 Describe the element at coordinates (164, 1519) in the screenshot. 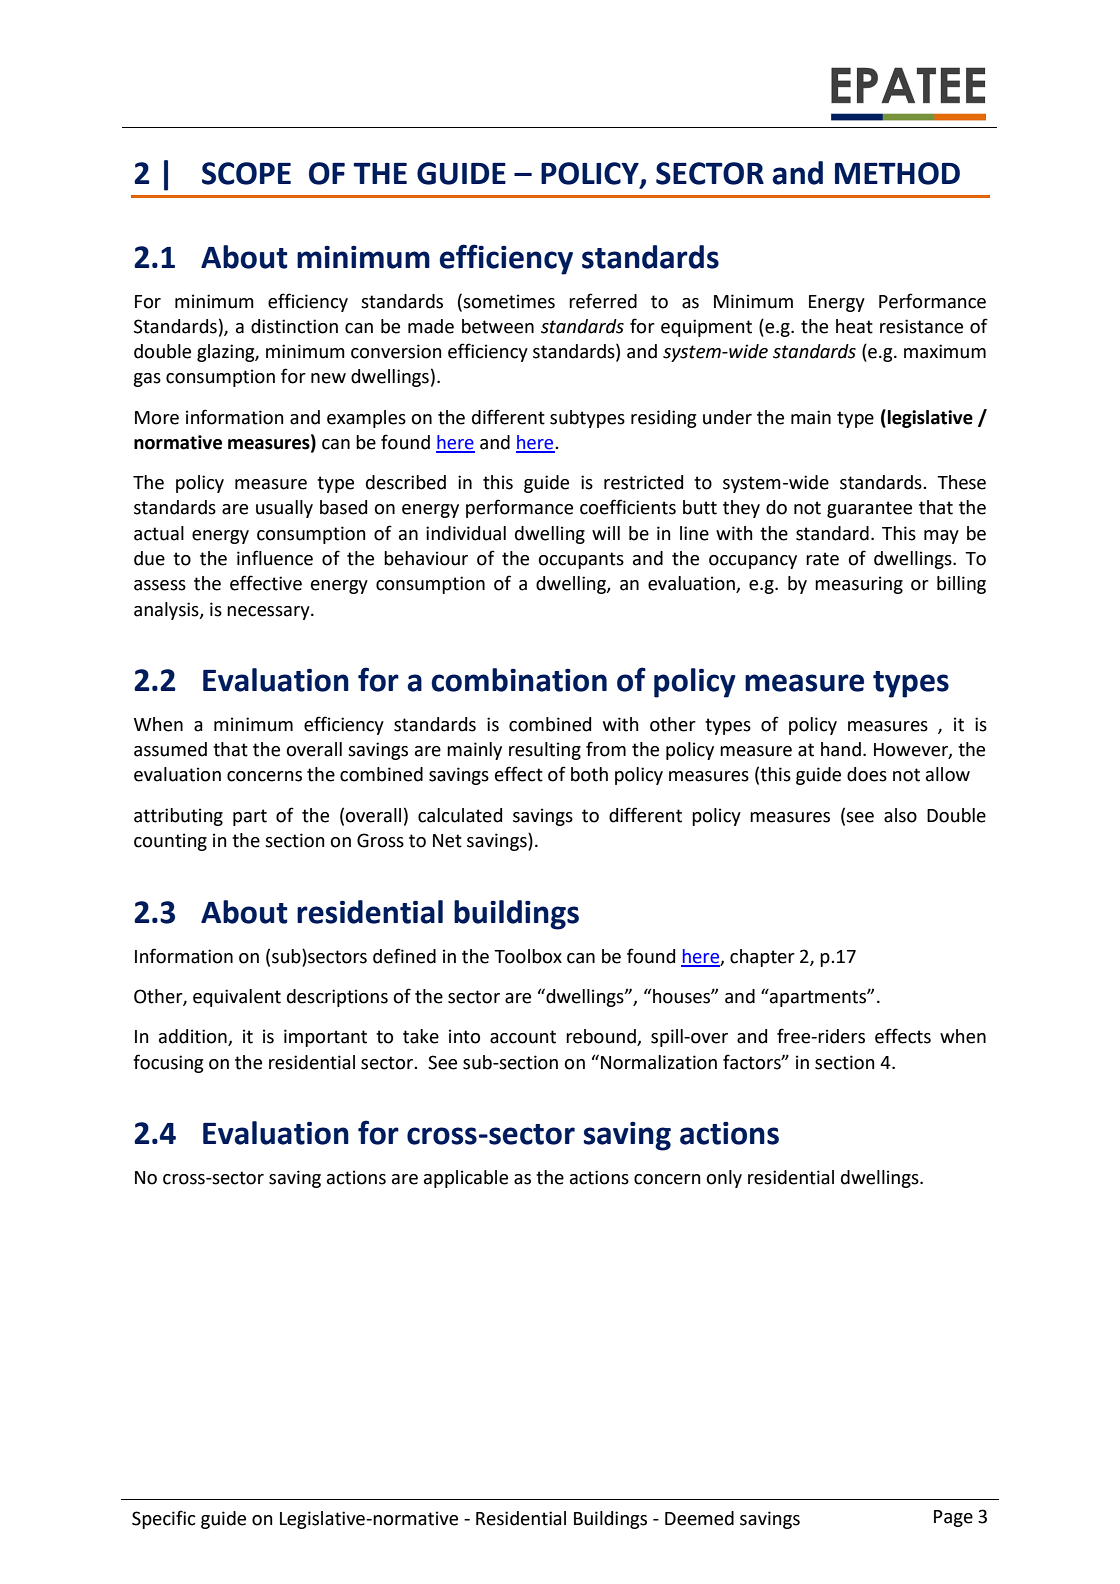

I see `Specific` at that location.
